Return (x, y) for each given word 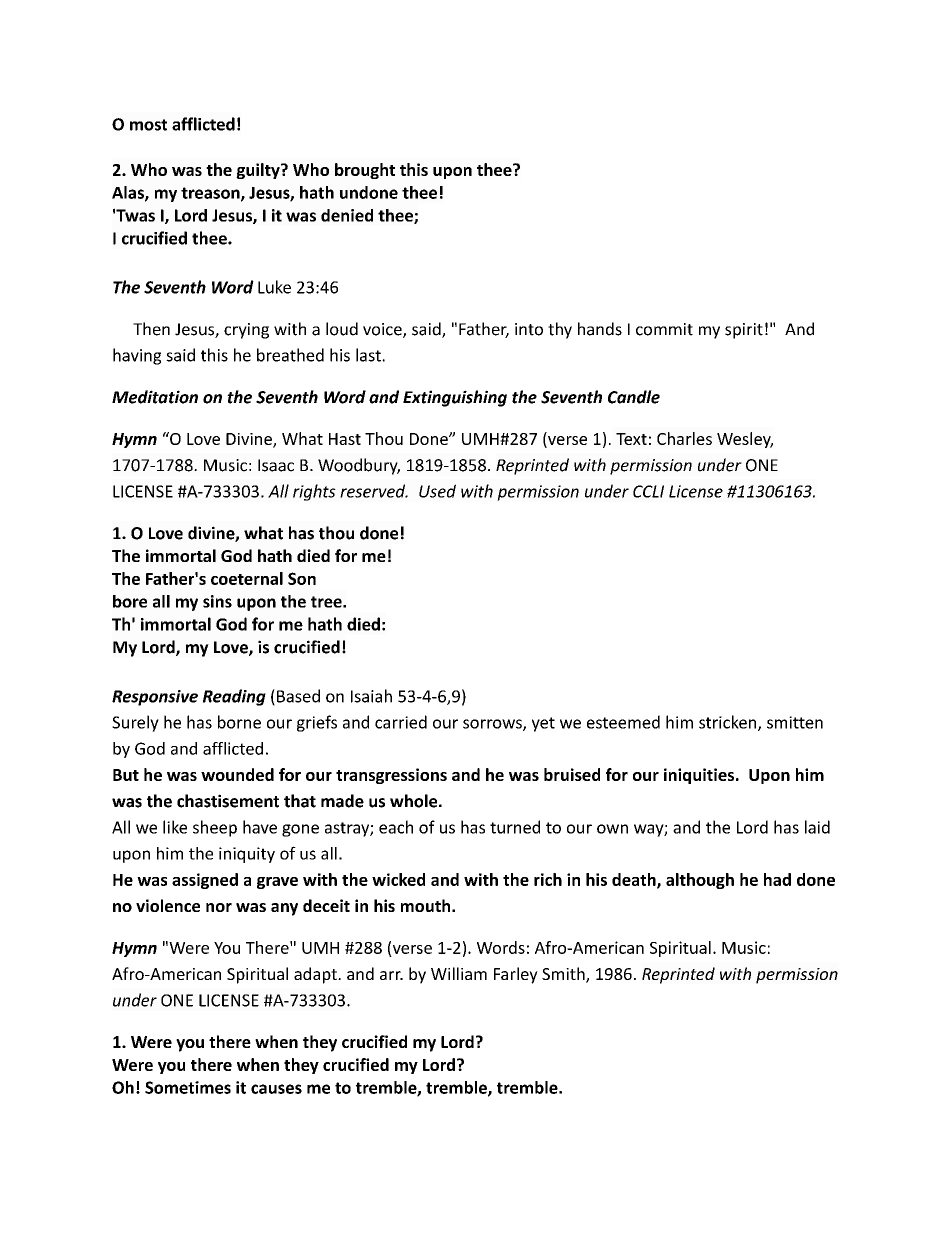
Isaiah (371, 696)
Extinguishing (455, 398)
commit (664, 329)
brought (365, 171)
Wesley (745, 440)
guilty (259, 171)
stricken (729, 723)
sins (217, 601)
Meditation (155, 397)
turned (515, 827)
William (459, 973)
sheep (215, 828)
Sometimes (188, 1087)
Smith (564, 975)
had (777, 879)
